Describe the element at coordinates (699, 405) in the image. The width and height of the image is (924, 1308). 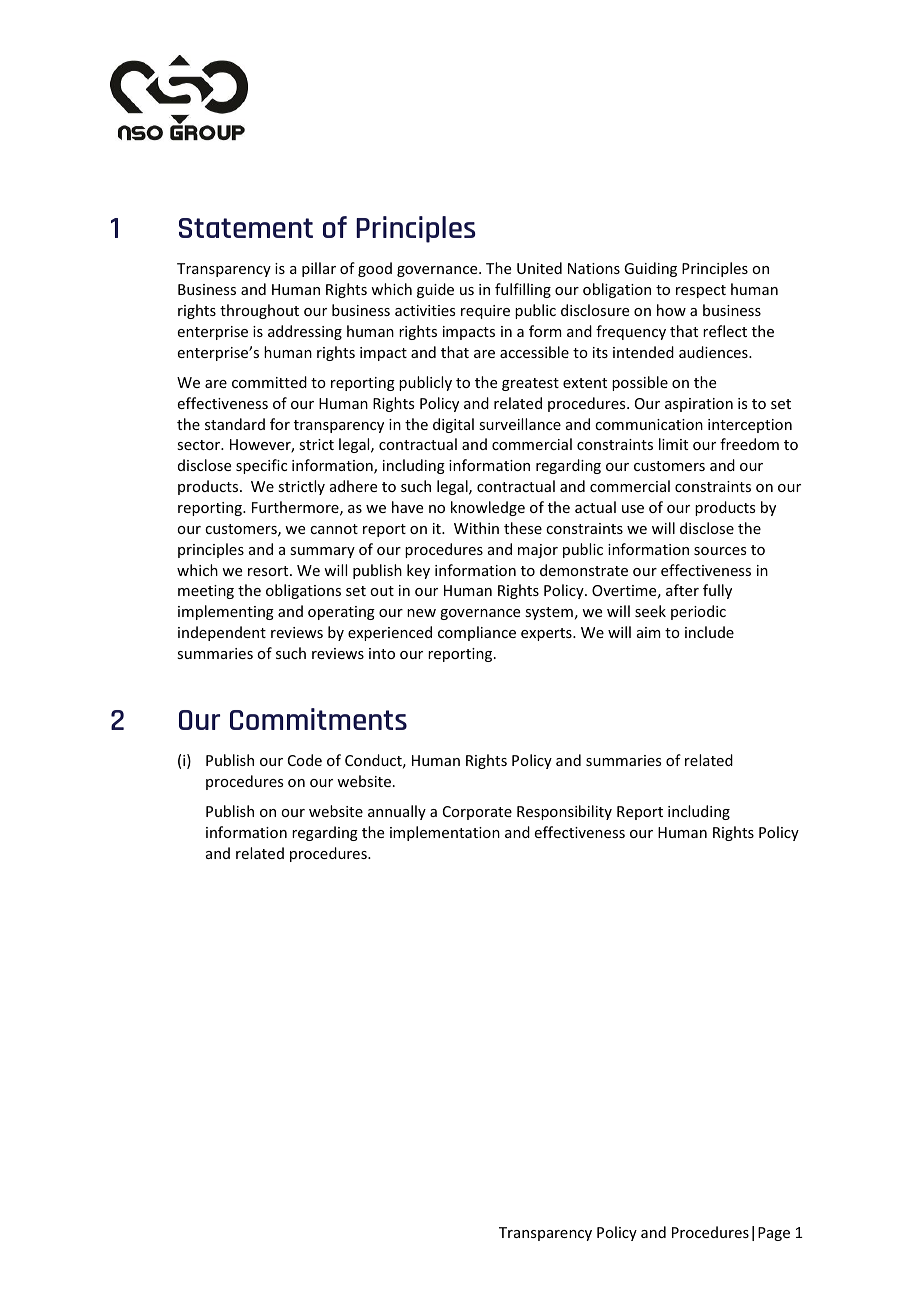
I see `aspiration` at that location.
